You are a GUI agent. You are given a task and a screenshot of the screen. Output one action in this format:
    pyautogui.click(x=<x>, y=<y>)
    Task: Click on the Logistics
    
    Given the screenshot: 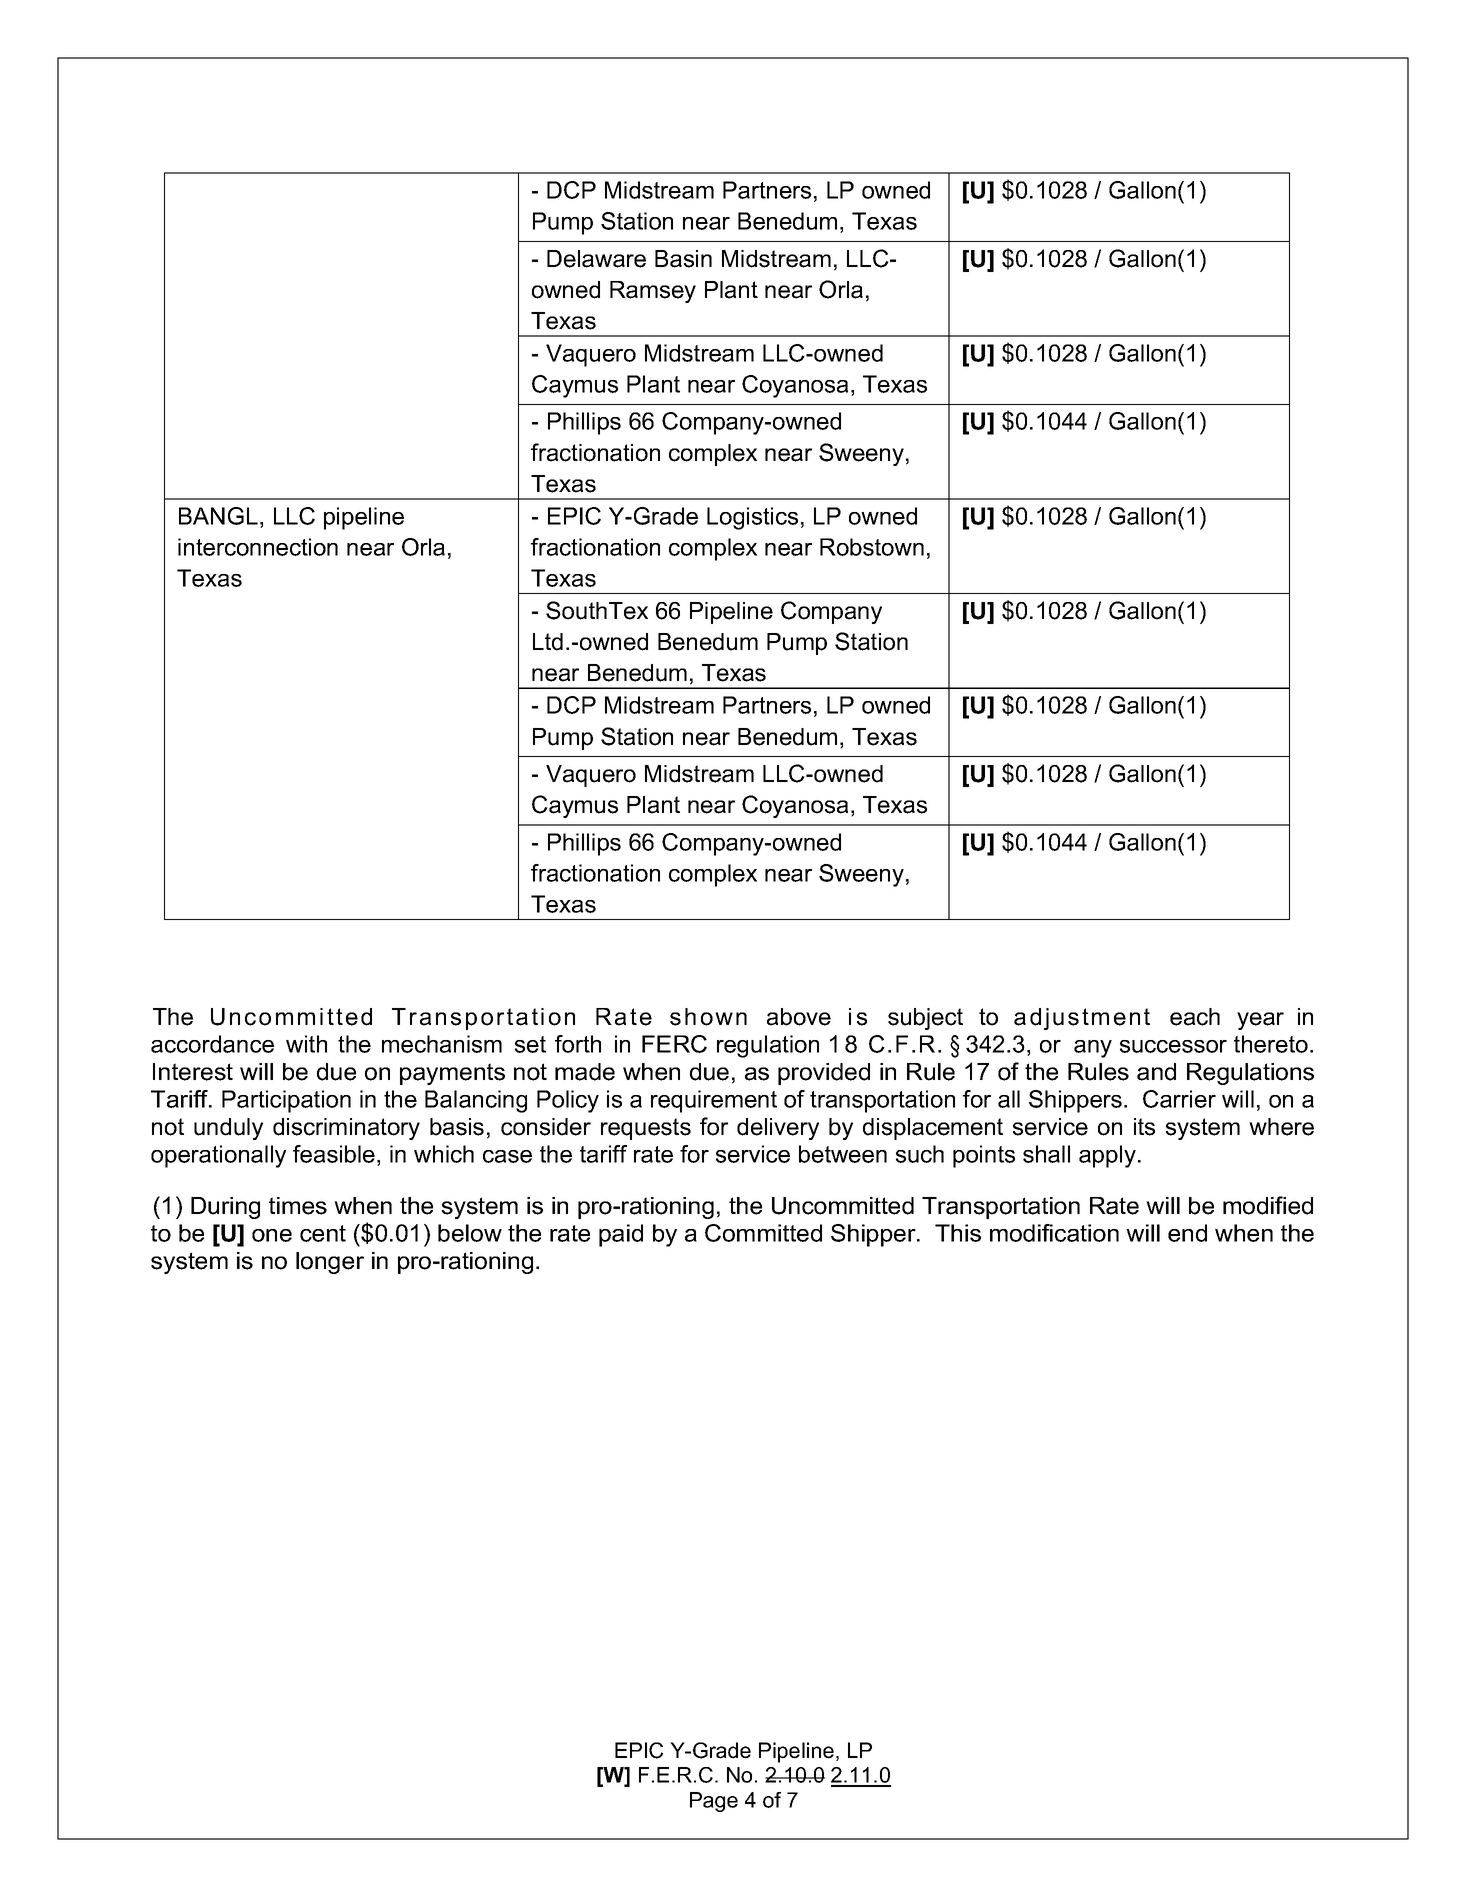 What is the action you would take?
    pyautogui.click(x=752, y=518)
